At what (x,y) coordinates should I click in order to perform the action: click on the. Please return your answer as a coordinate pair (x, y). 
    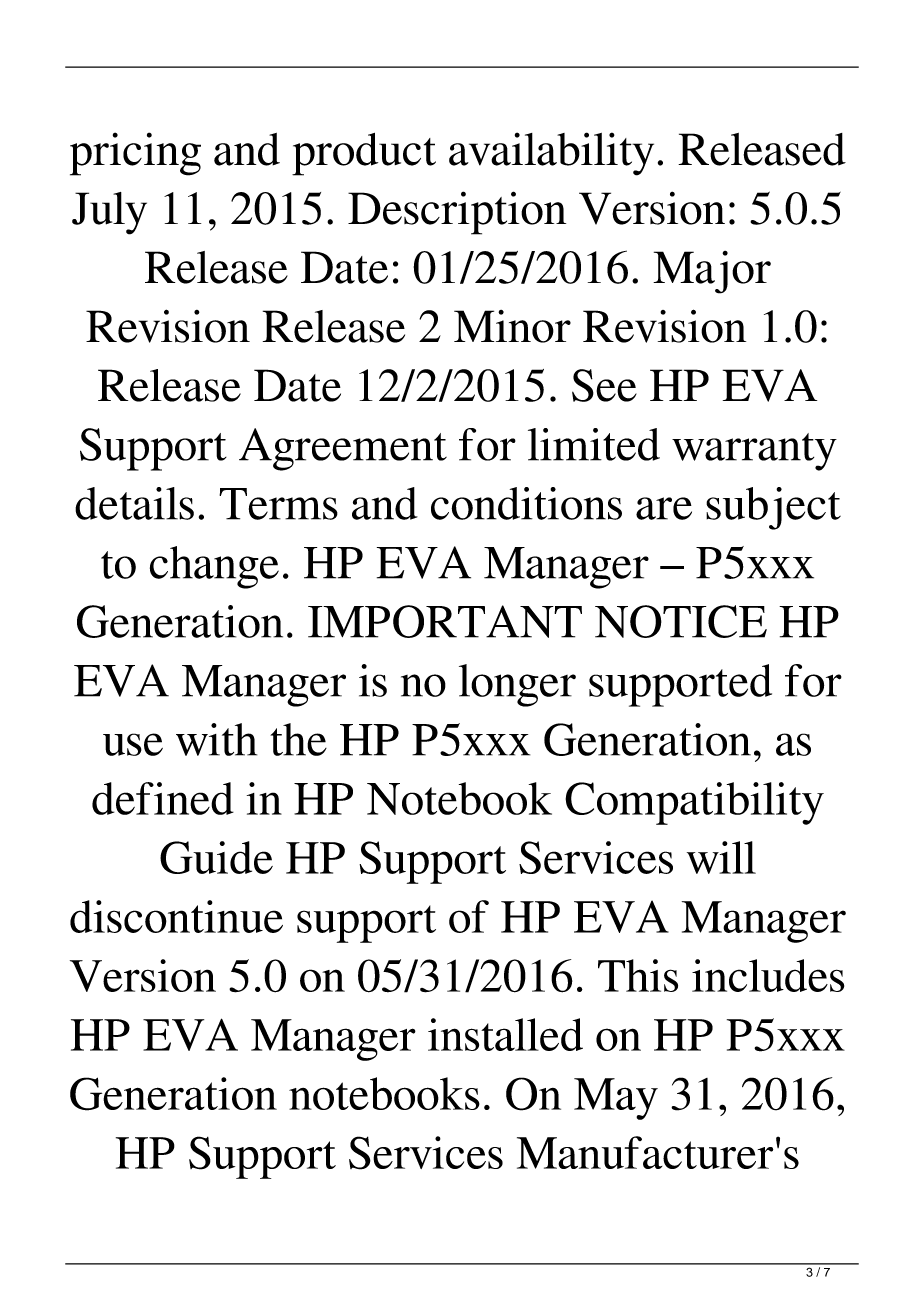
    Looking at the image, I should click on (298, 739).
